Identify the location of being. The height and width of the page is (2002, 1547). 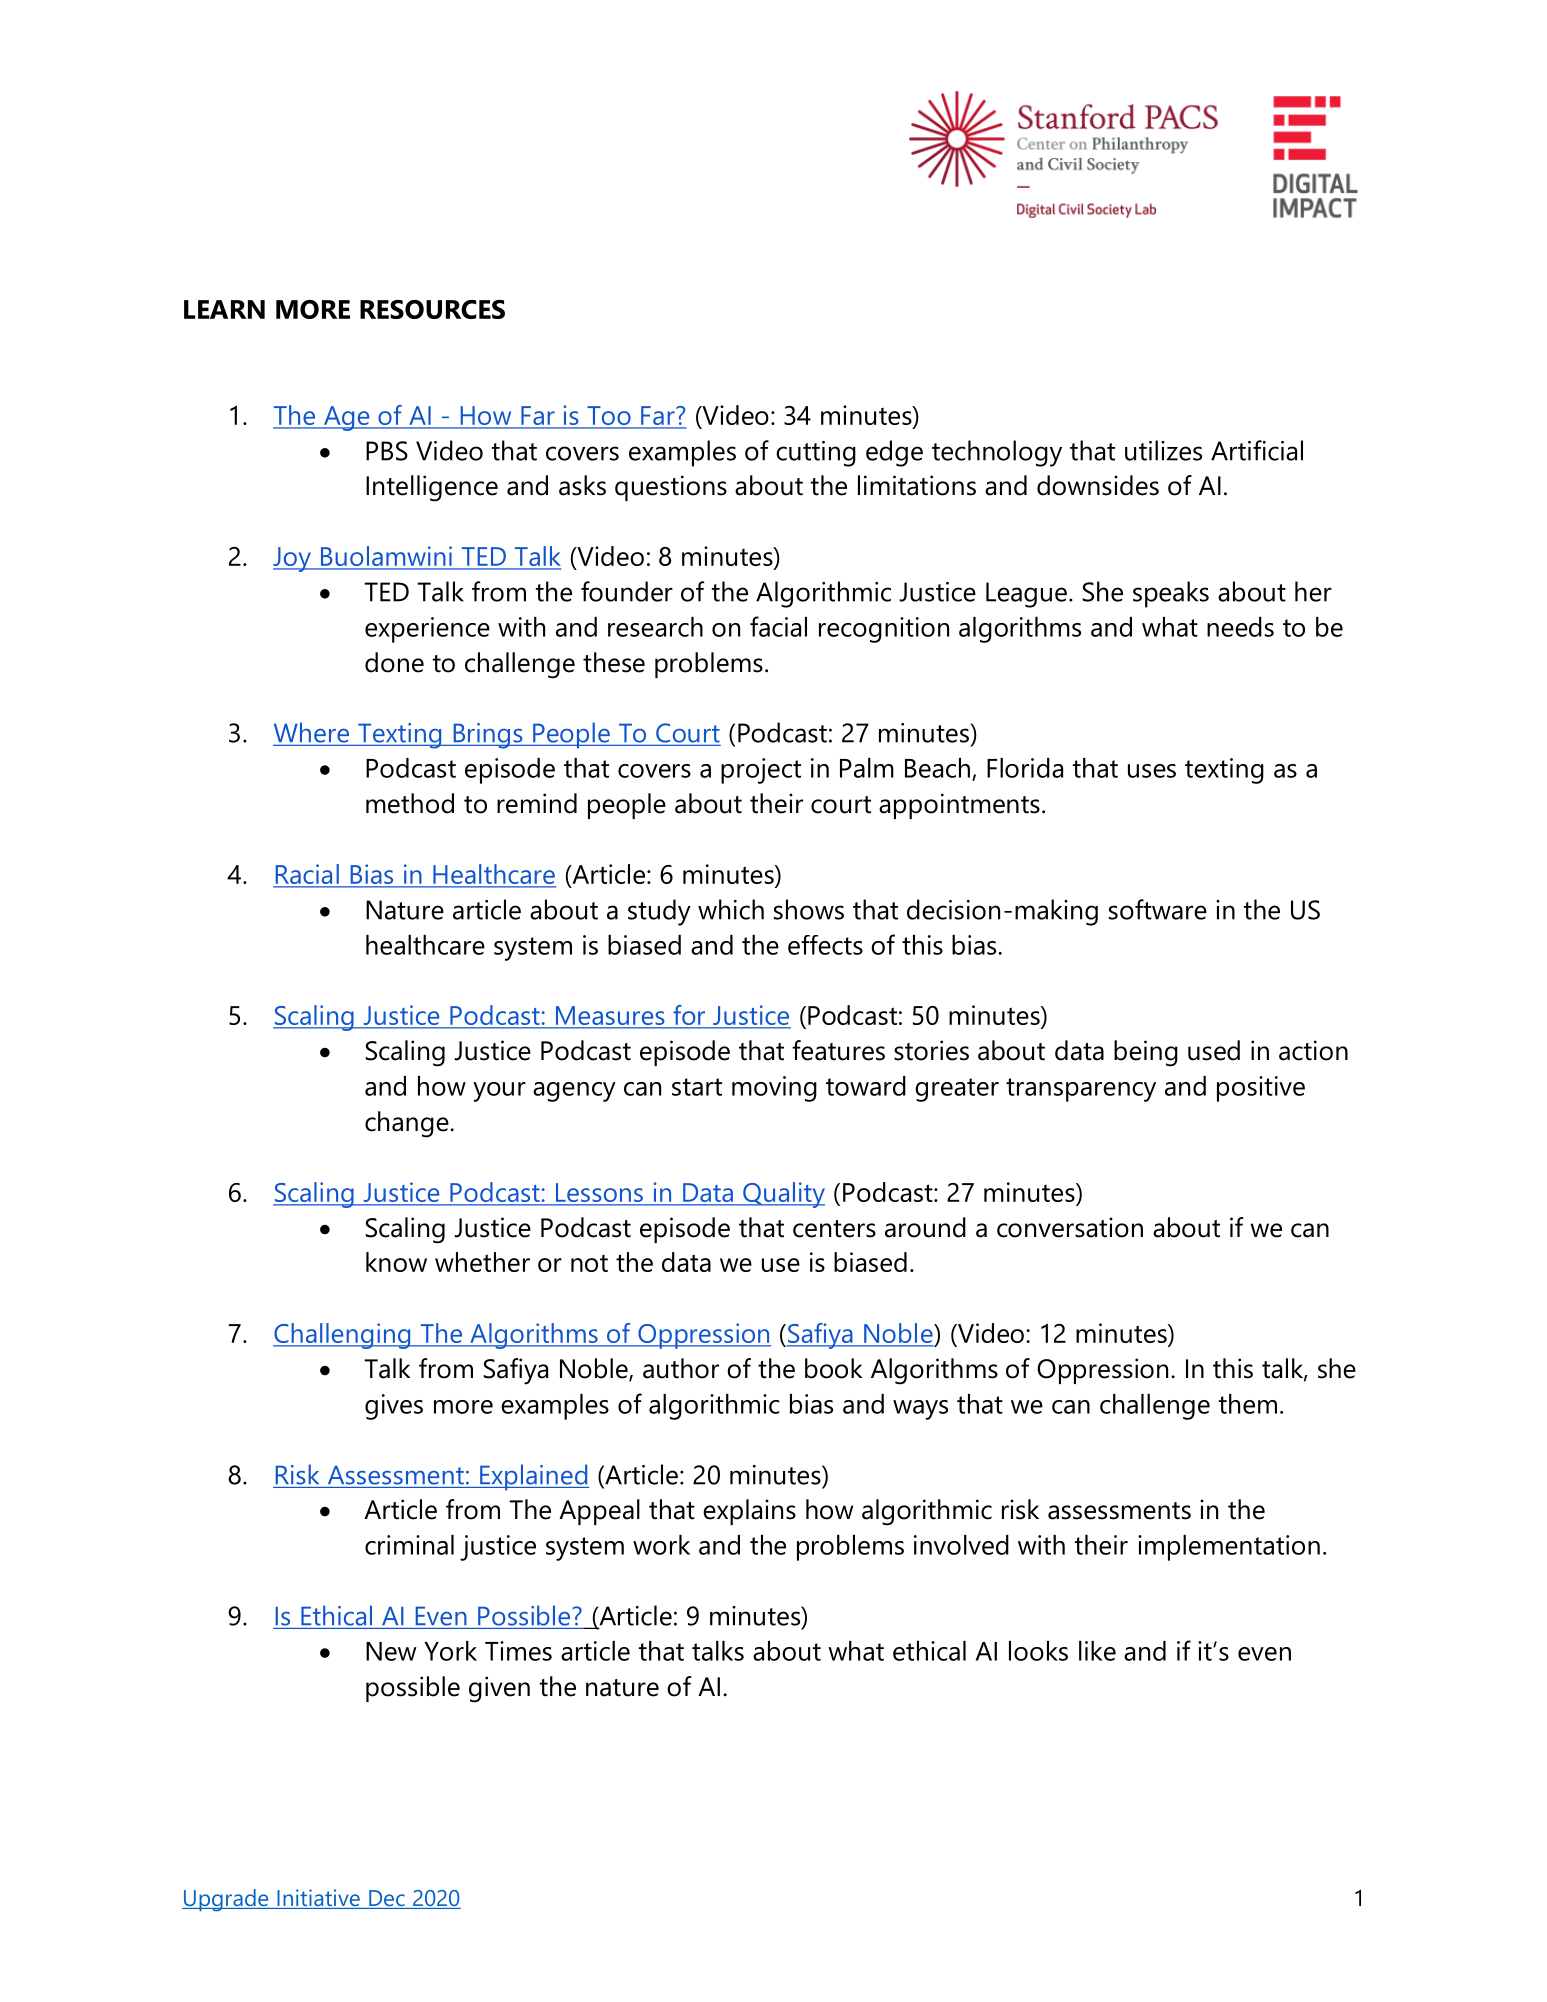
(1146, 1053).
